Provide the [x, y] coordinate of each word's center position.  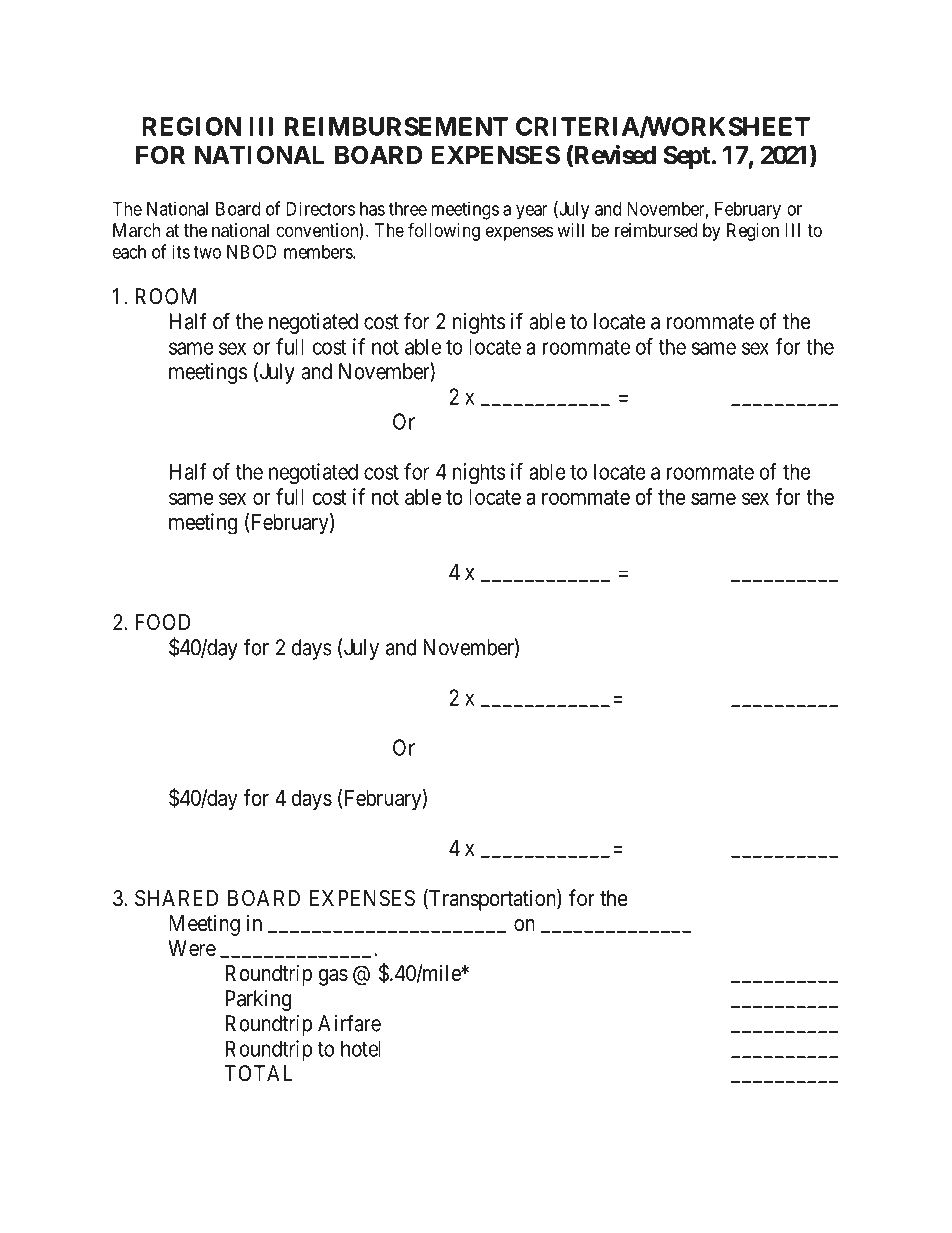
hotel [361, 1048]
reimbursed [656, 230]
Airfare [349, 1023]
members [319, 252]
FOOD [163, 622]
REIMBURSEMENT [396, 126]
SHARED [176, 898]
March [136, 230]
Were [192, 948]
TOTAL [259, 1073]
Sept [686, 157]
